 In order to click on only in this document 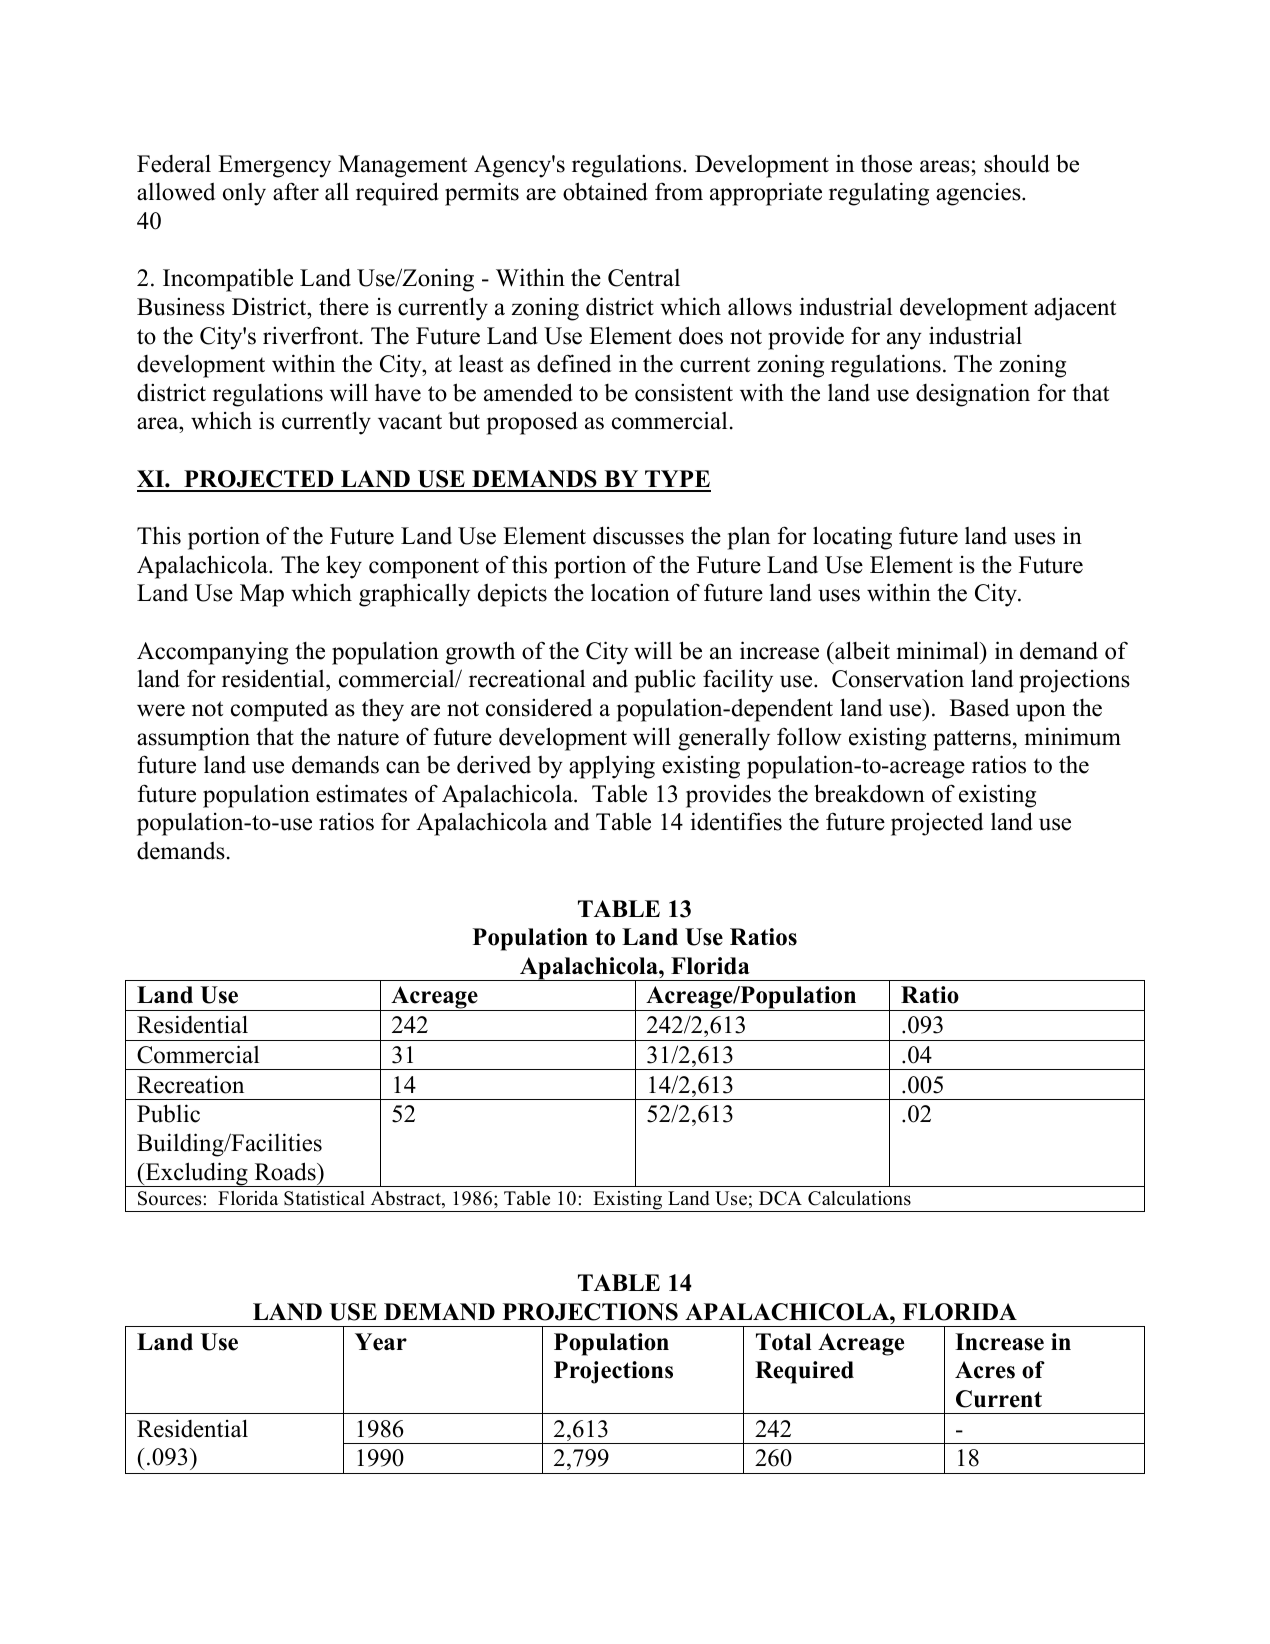, I will do `click(244, 194)`.
